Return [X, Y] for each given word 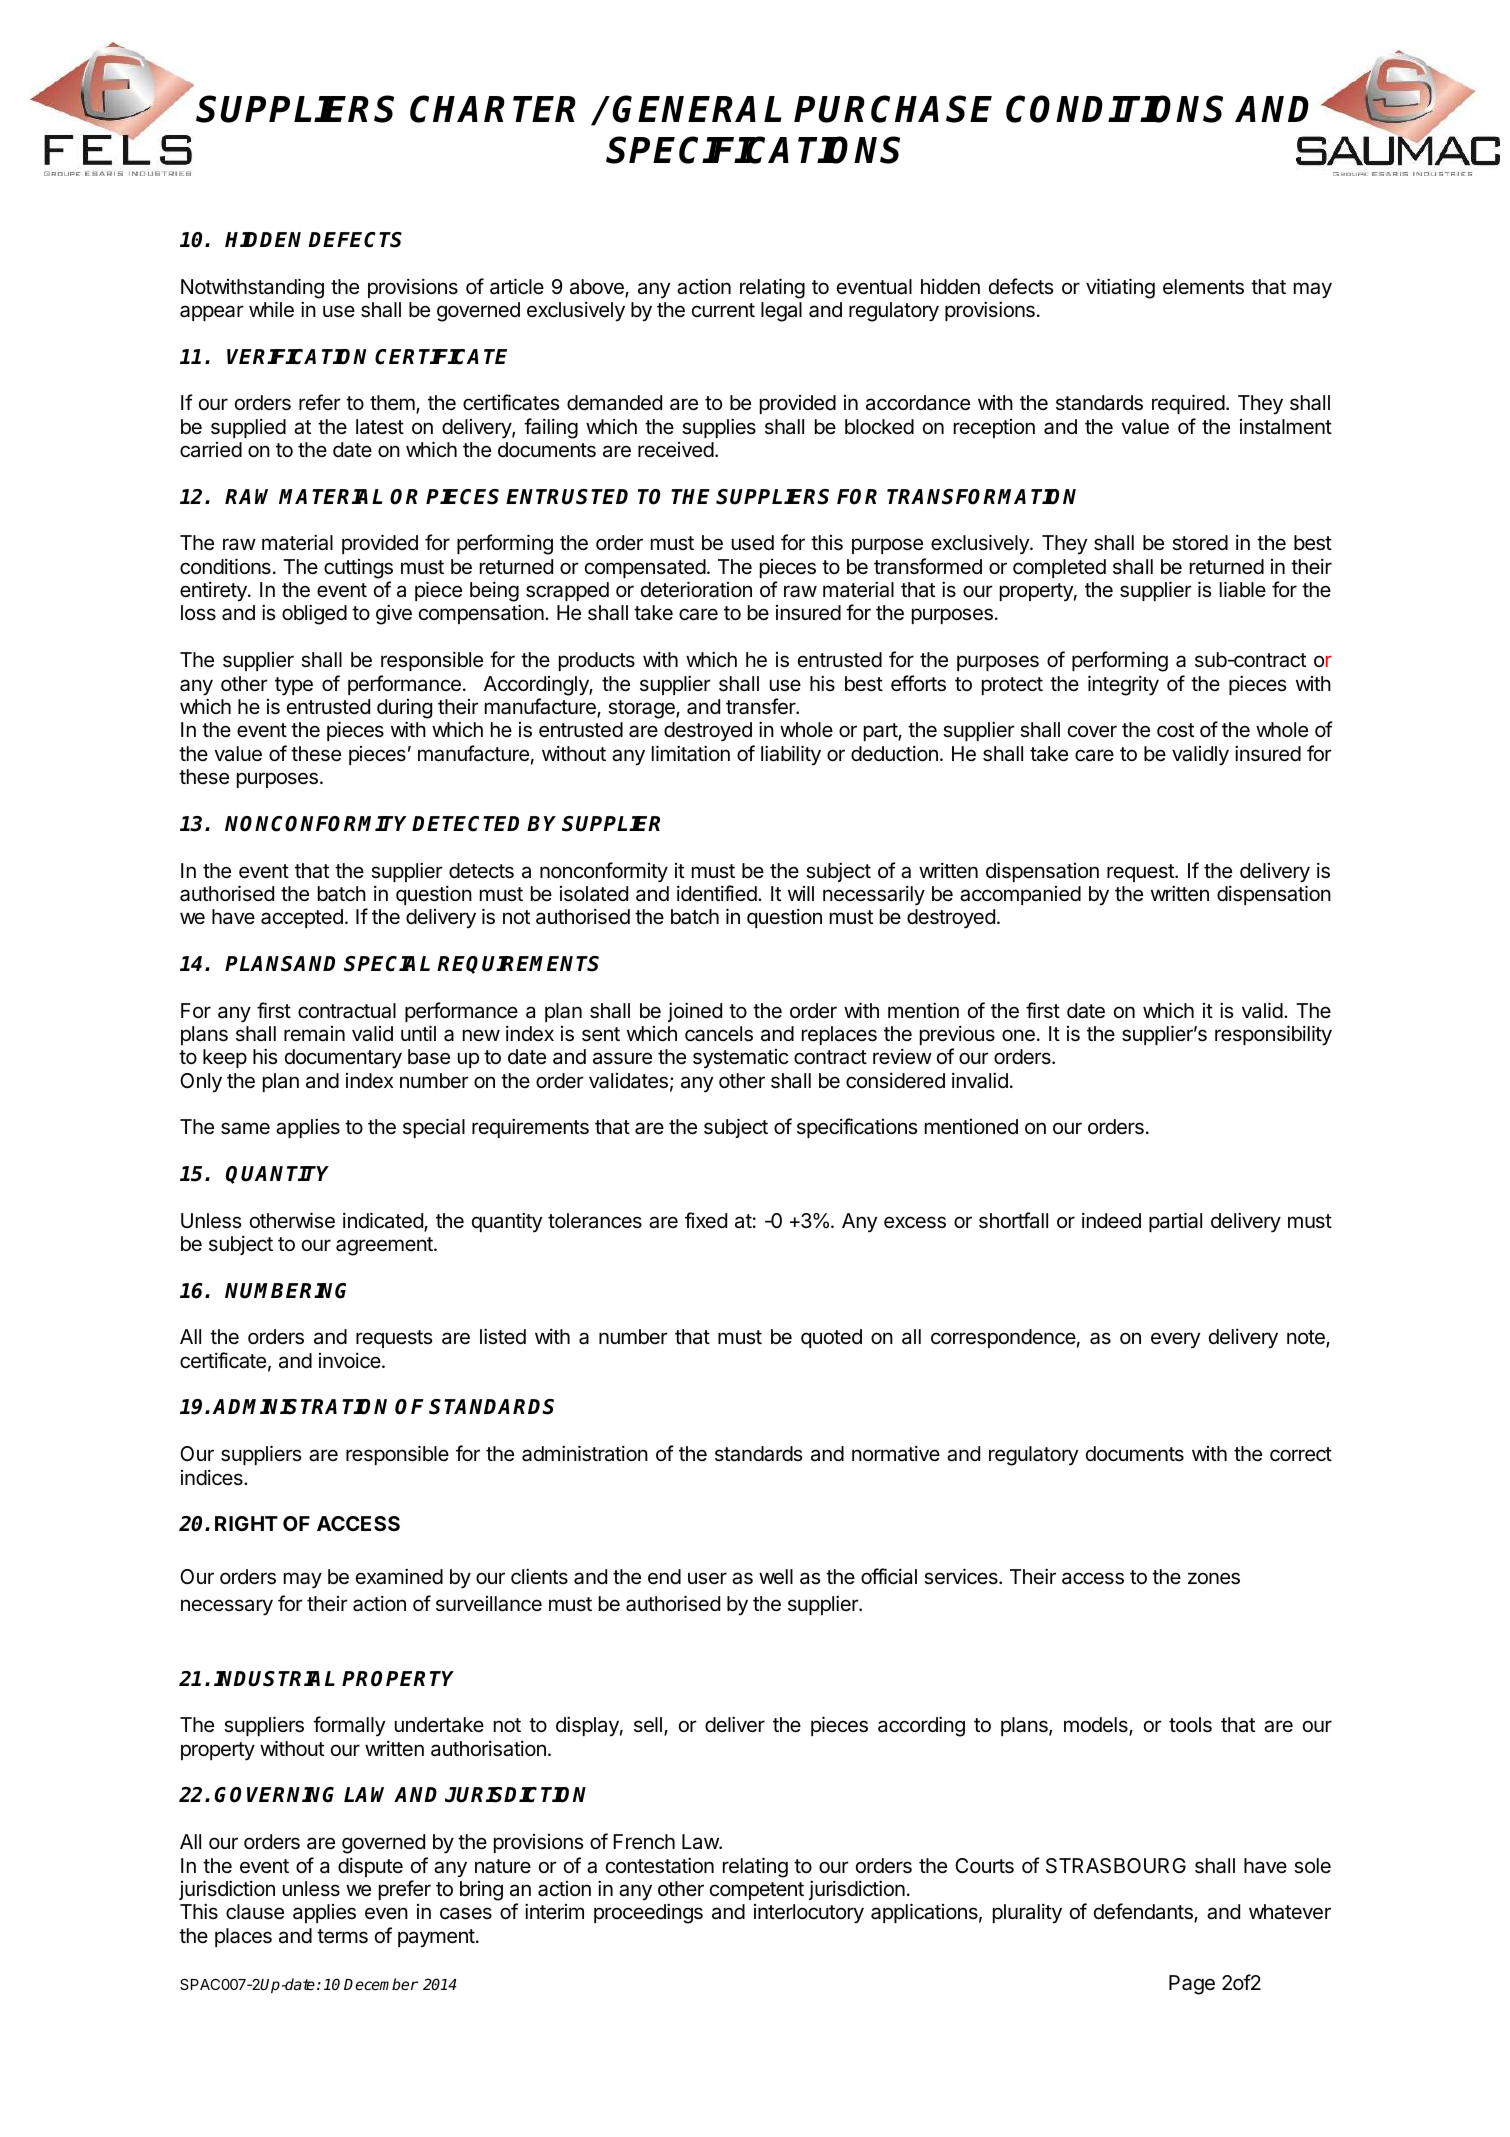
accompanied [1020, 895]
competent [757, 1891]
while [271, 309]
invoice [351, 1360]
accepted [302, 918]
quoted [831, 1338]
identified [717, 893]
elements [1203, 287]
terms [342, 1936]
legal [781, 312]
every [1175, 1340]
